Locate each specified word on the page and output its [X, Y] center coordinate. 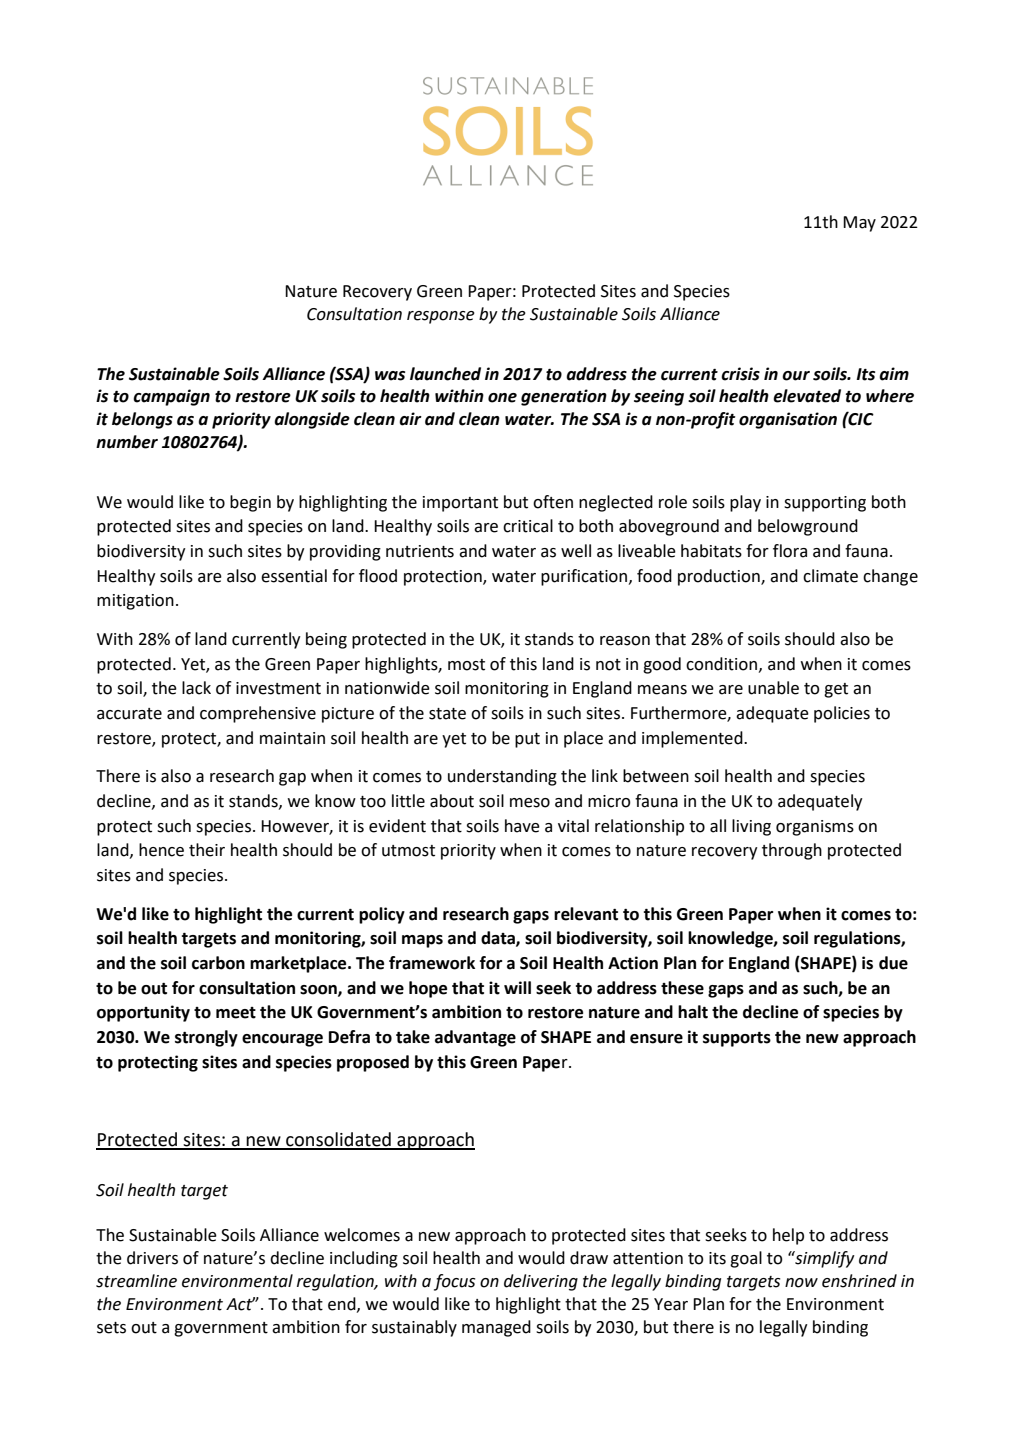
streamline [136, 1281]
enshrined [859, 1281]
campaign [171, 397]
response [441, 317]
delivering [541, 1282]
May [859, 224]
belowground [808, 527]
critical [528, 526]
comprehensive [258, 714]
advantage [475, 1038]
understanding [502, 777]
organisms [815, 828]
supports [737, 1039]
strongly [206, 1038]
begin [250, 503]
